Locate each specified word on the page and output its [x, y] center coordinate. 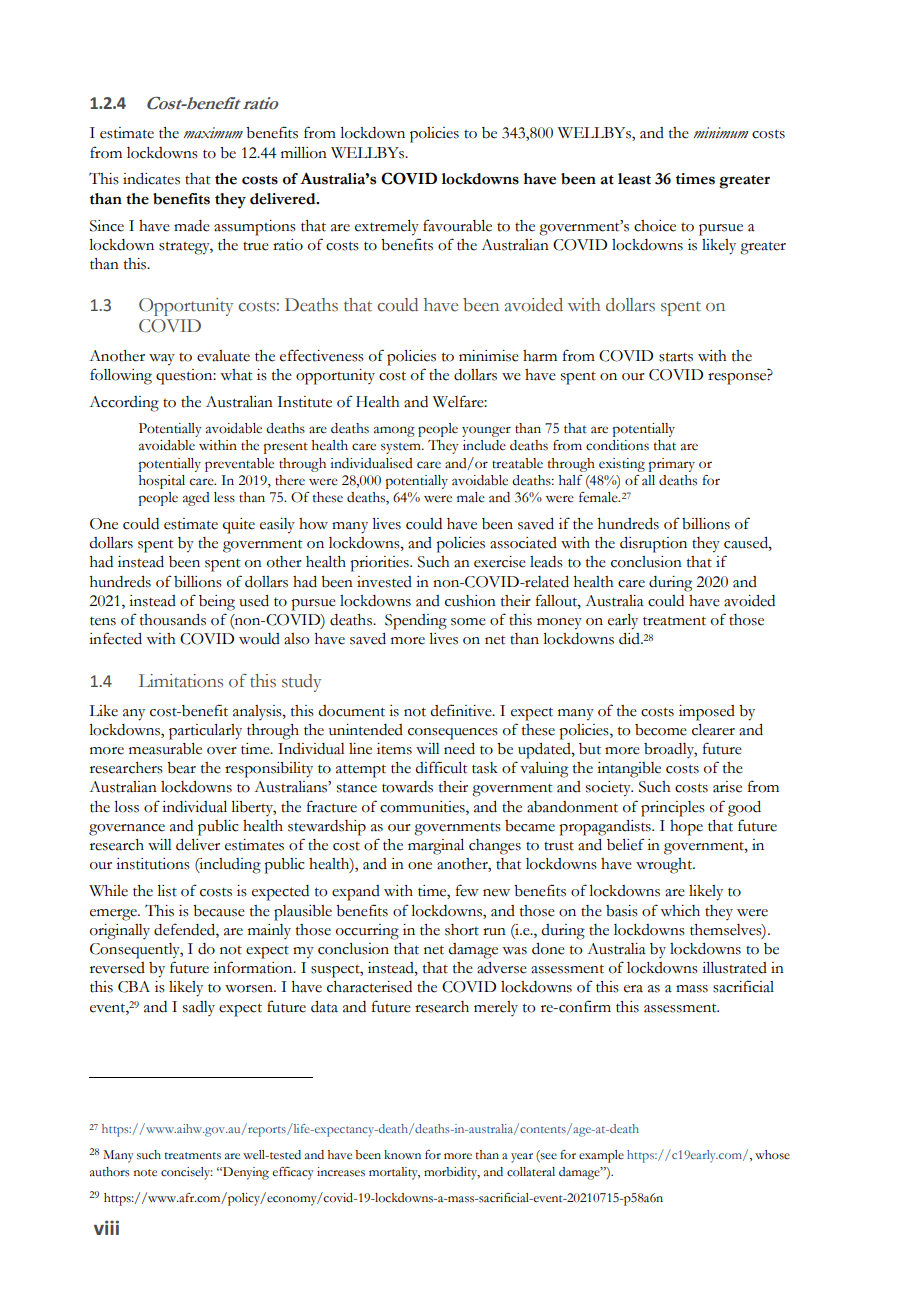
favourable [457, 225]
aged [196, 499]
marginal [436, 847]
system [402, 448]
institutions [153, 864]
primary [671, 465]
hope [686, 828]
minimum [721, 133]
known [402, 1155]
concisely [187, 1173]
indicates [151, 179]
